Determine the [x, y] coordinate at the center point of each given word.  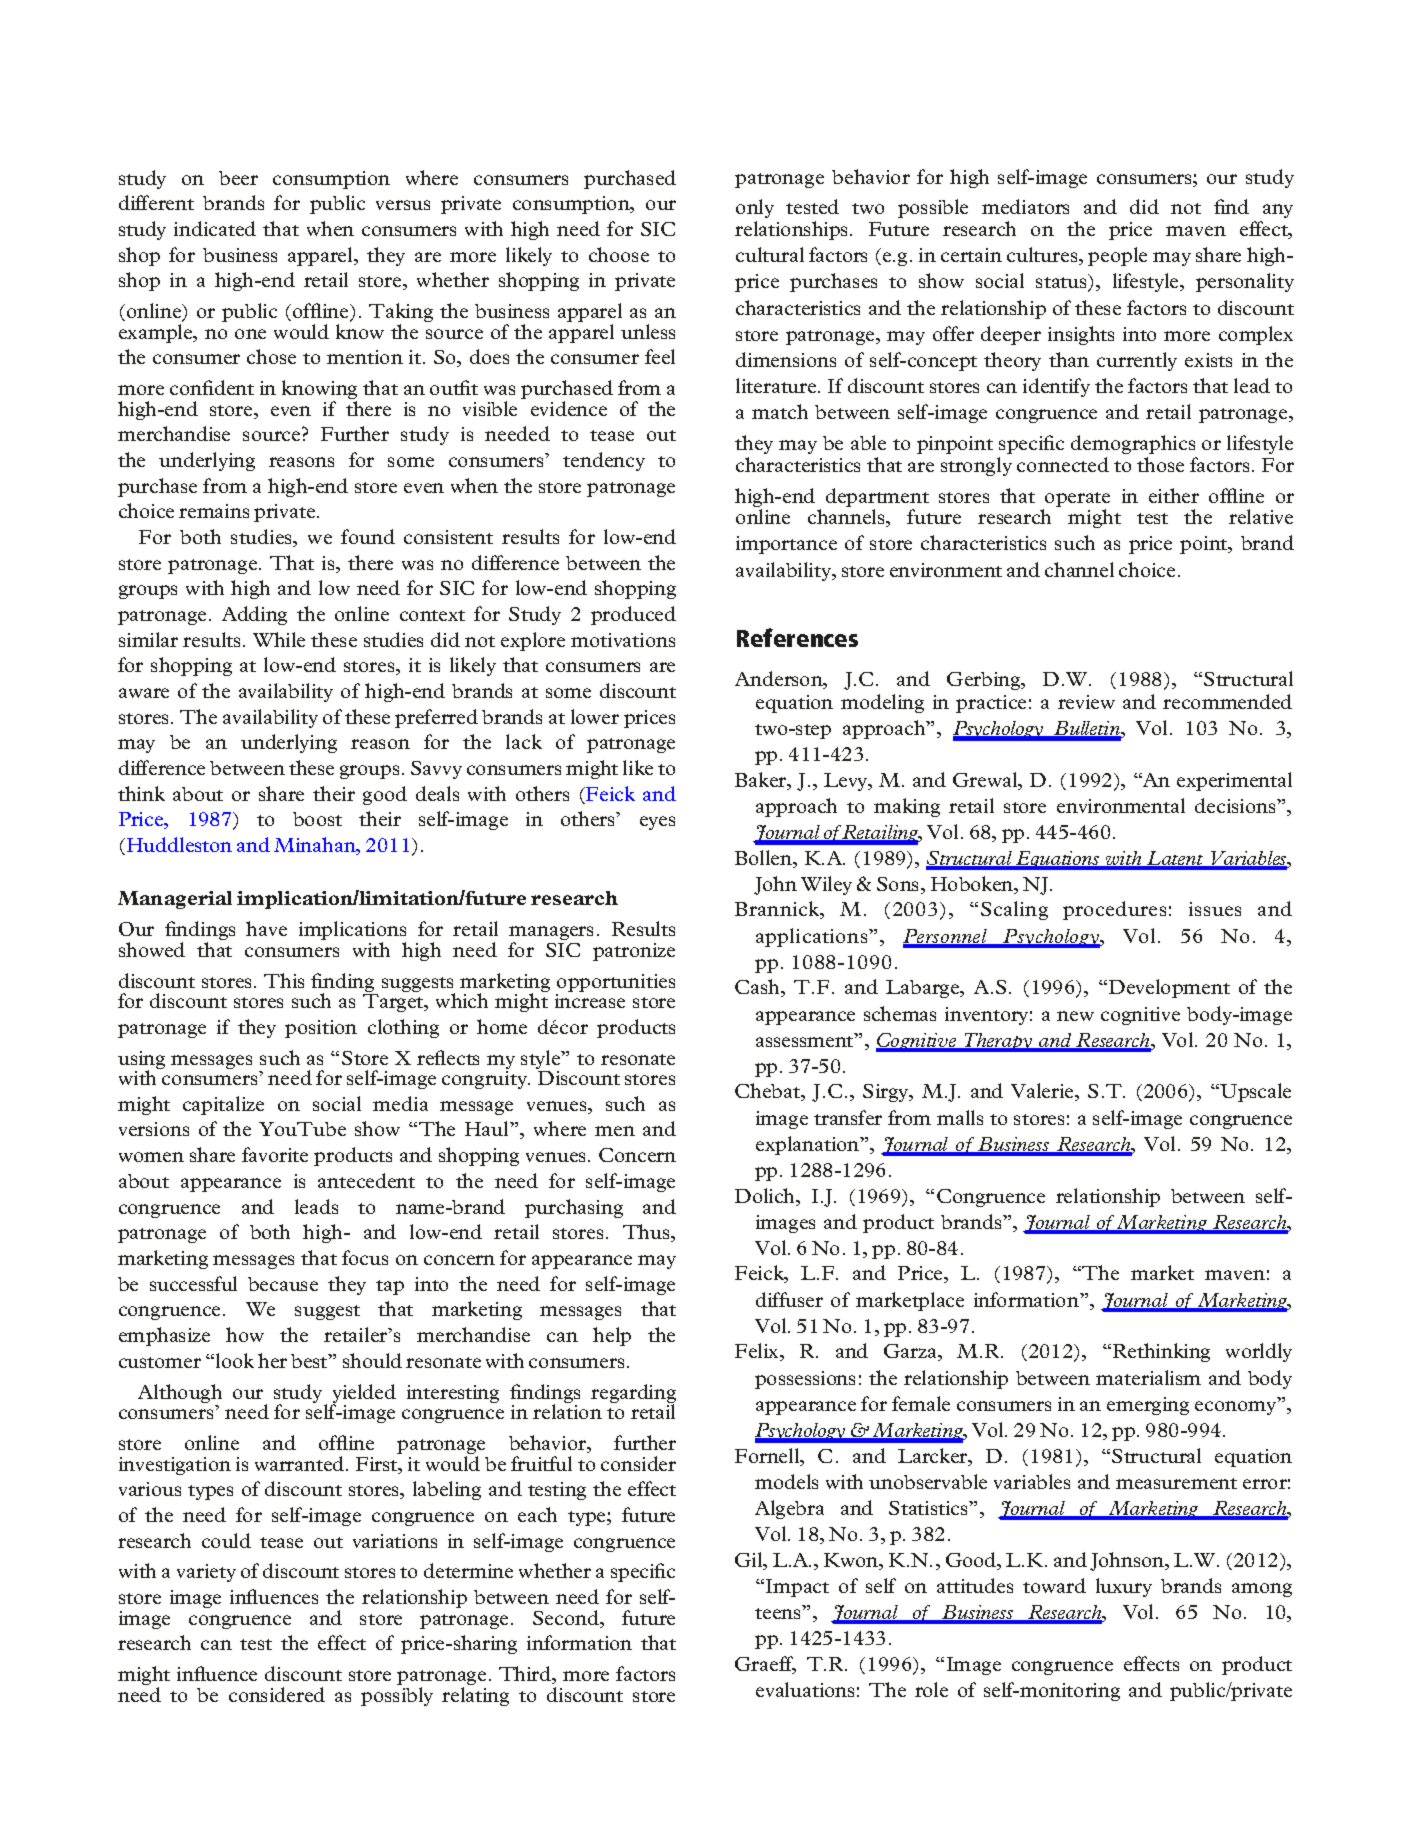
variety [206, 1573]
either [1174, 495]
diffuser [789, 1299]
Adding [254, 615]
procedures [1114, 910]
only [755, 208]
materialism [1148, 1377]
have [266, 928]
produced [633, 615]
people [1117, 256]
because [283, 1284]
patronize [634, 952]
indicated [215, 228]
